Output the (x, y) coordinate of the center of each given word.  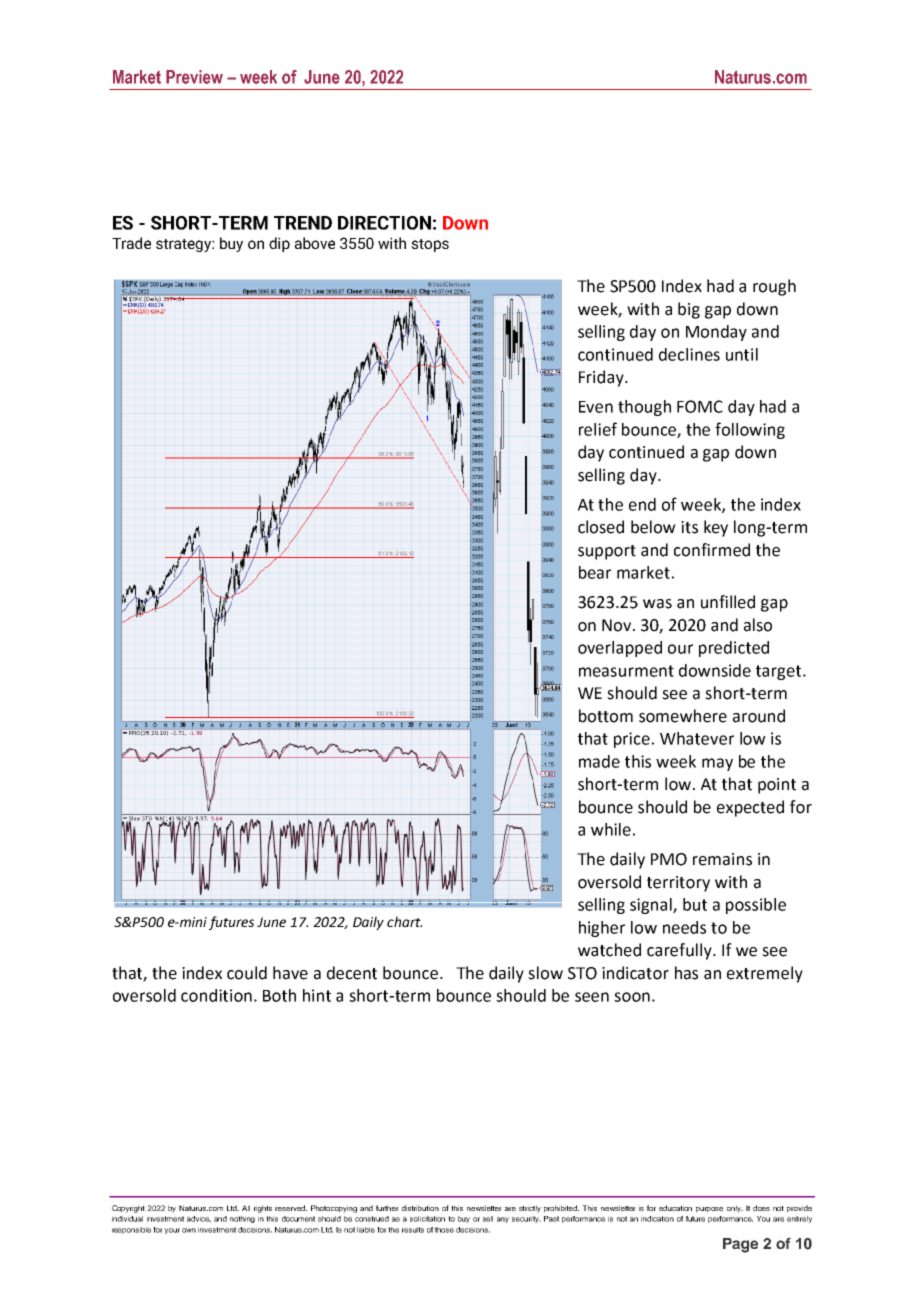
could (247, 973)
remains (722, 859)
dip (279, 244)
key (716, 528)
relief (598, 429)
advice (199, 1219)
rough (774, 287)
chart (405, 921)
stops (430, 245)
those (444, 1230)
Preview (194, 77)
